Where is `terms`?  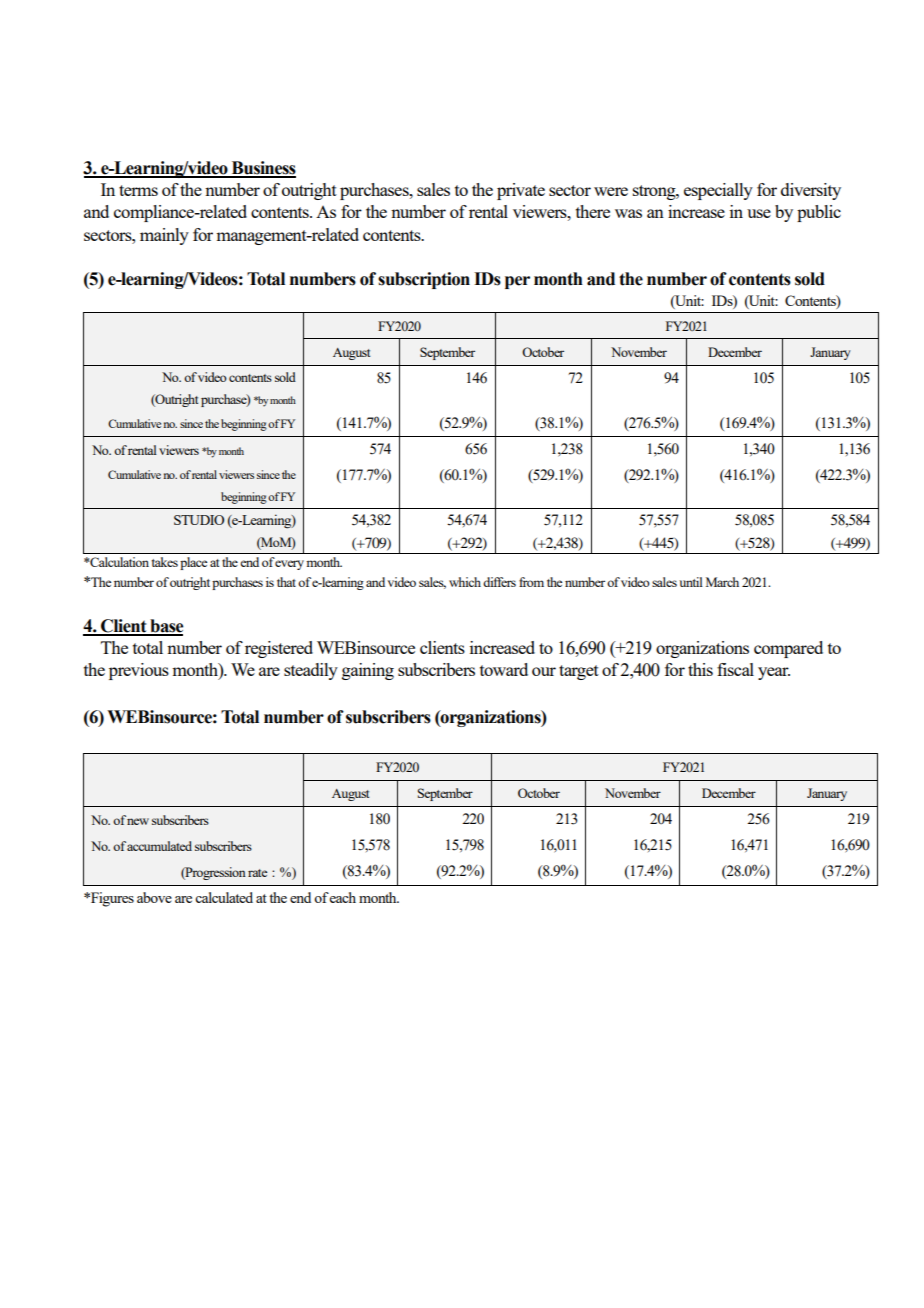
terms is located at coordinates (138, 190).
